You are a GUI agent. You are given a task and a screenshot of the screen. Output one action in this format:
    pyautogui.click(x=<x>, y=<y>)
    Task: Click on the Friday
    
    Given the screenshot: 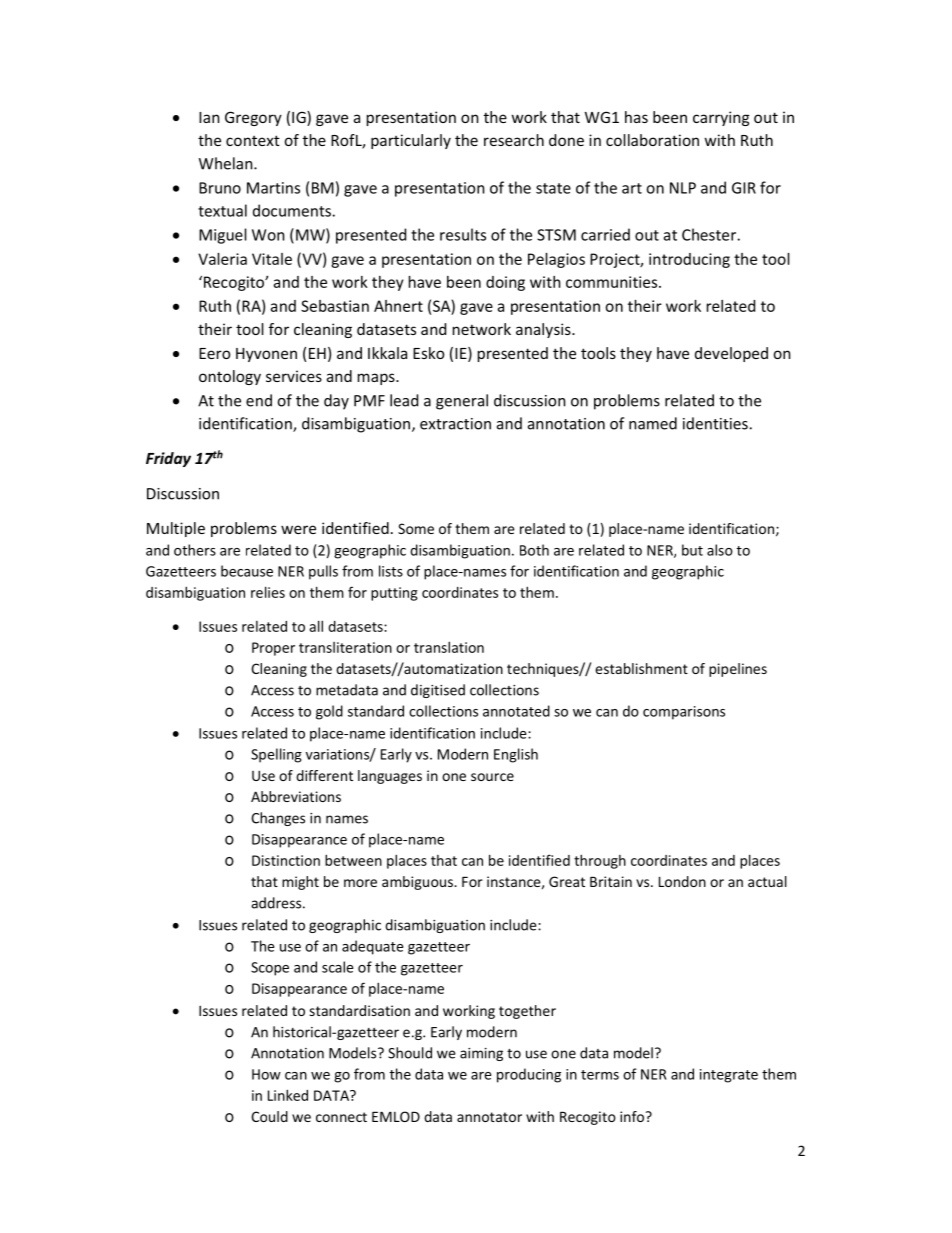 What is the action you would take?
    pyautogui.click(x=168, y=459)
